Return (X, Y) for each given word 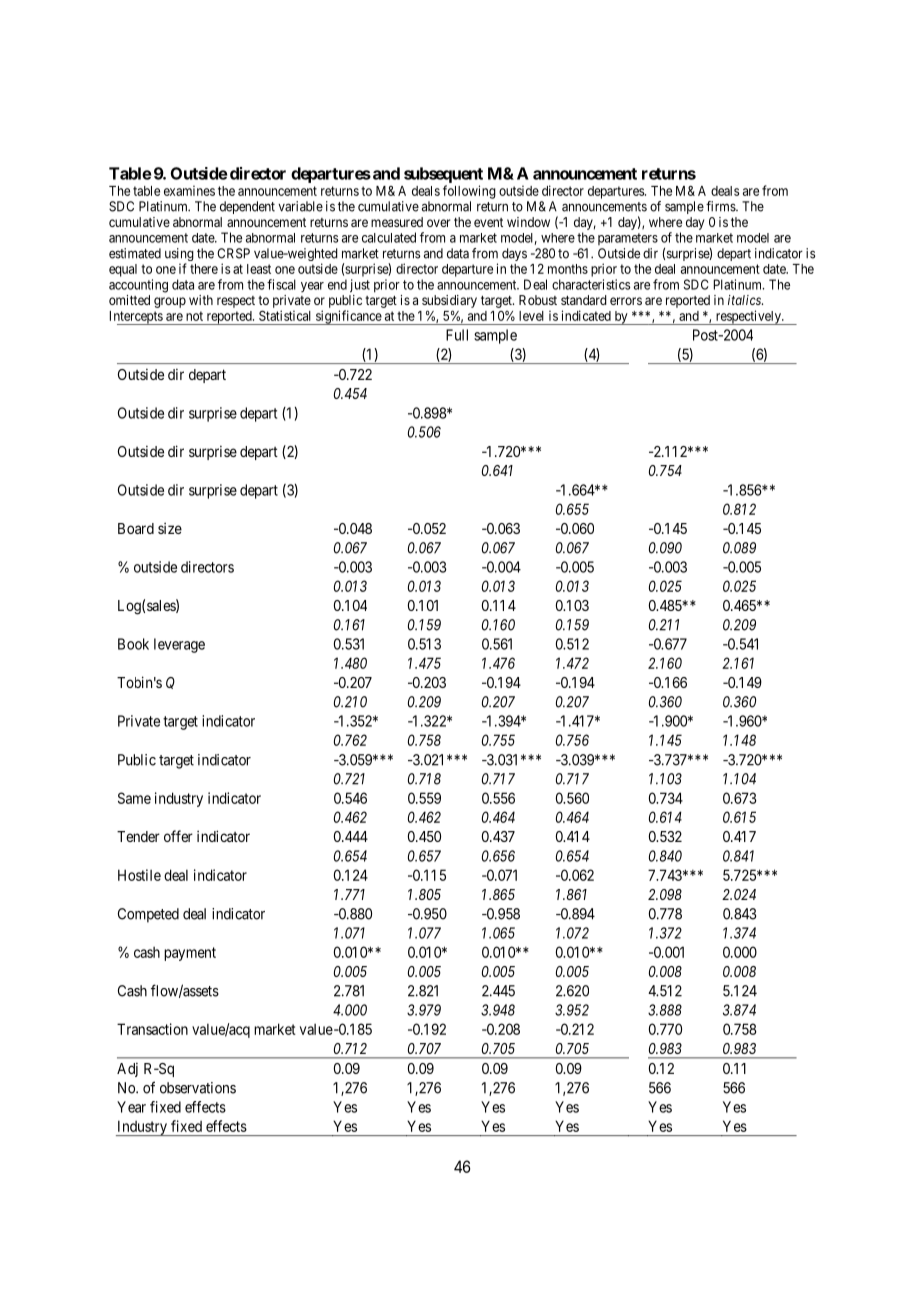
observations (198, 1088)
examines (189, 190)
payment (190, 954)
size (170, 528)
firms (721, 206)
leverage (179, 645)
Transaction (152, 1029)
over (438, 223)
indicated (586, 315)
